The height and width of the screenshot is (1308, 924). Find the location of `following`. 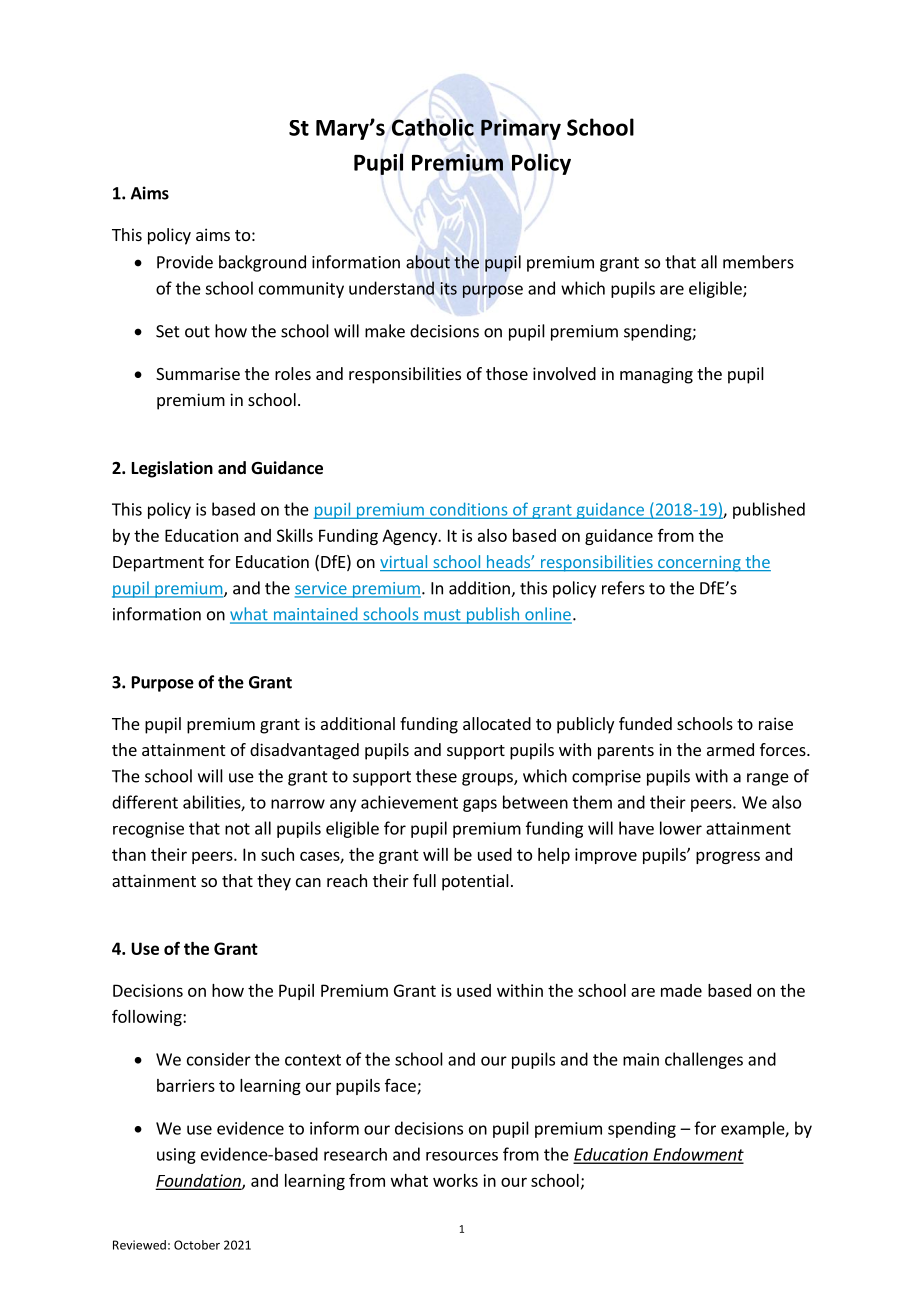

following is located at coordinates (148, 1017).
